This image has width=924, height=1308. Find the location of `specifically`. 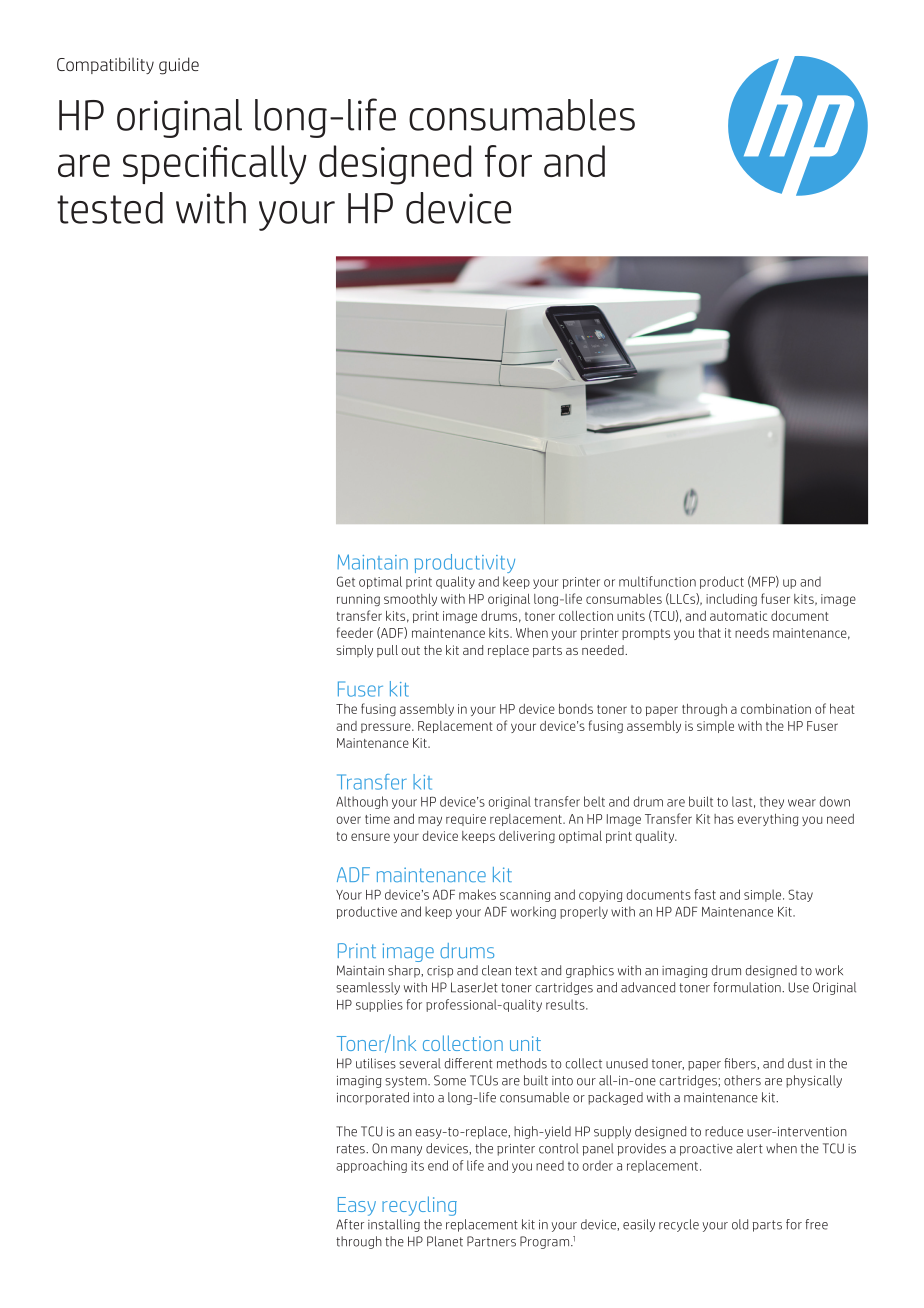

specifically is located at coordinates (215, 165).
